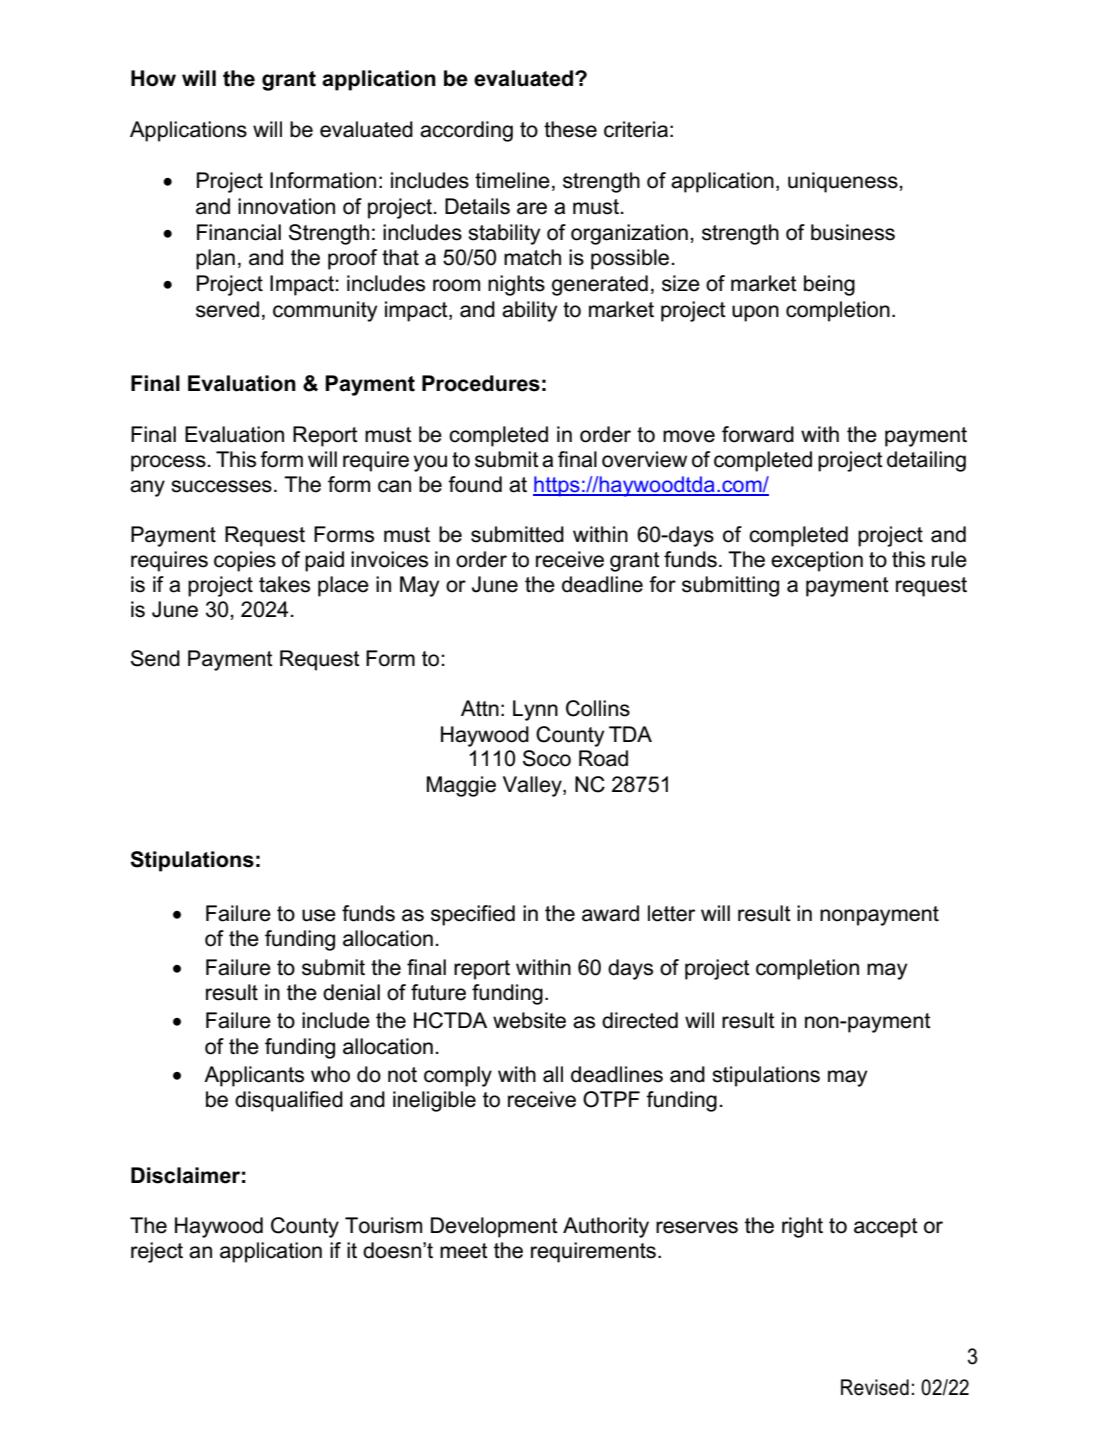  I want to click on Lynn, so click(535, 710).
